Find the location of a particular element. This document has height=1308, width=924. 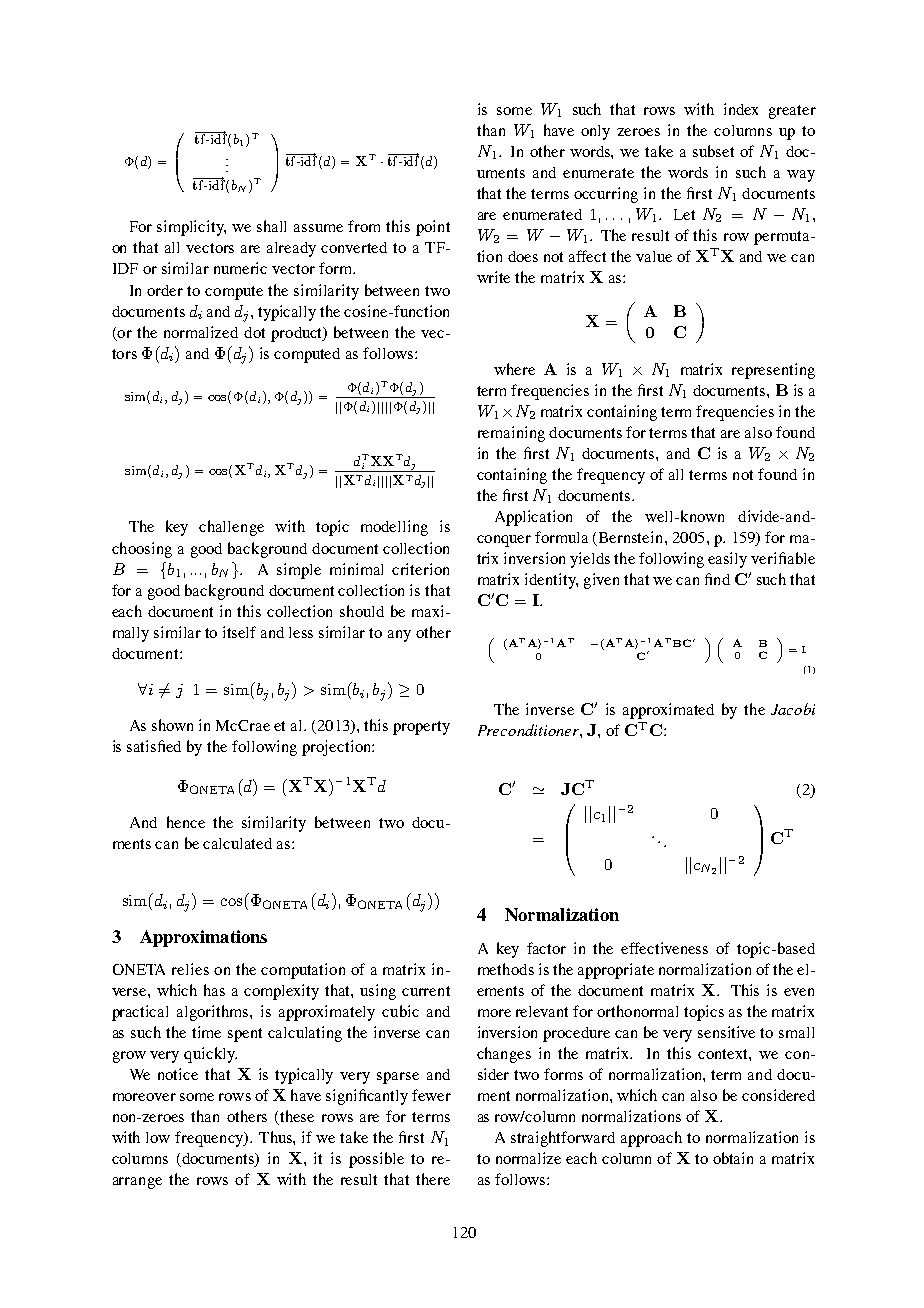

these is located at coordinates (296, 1117).
